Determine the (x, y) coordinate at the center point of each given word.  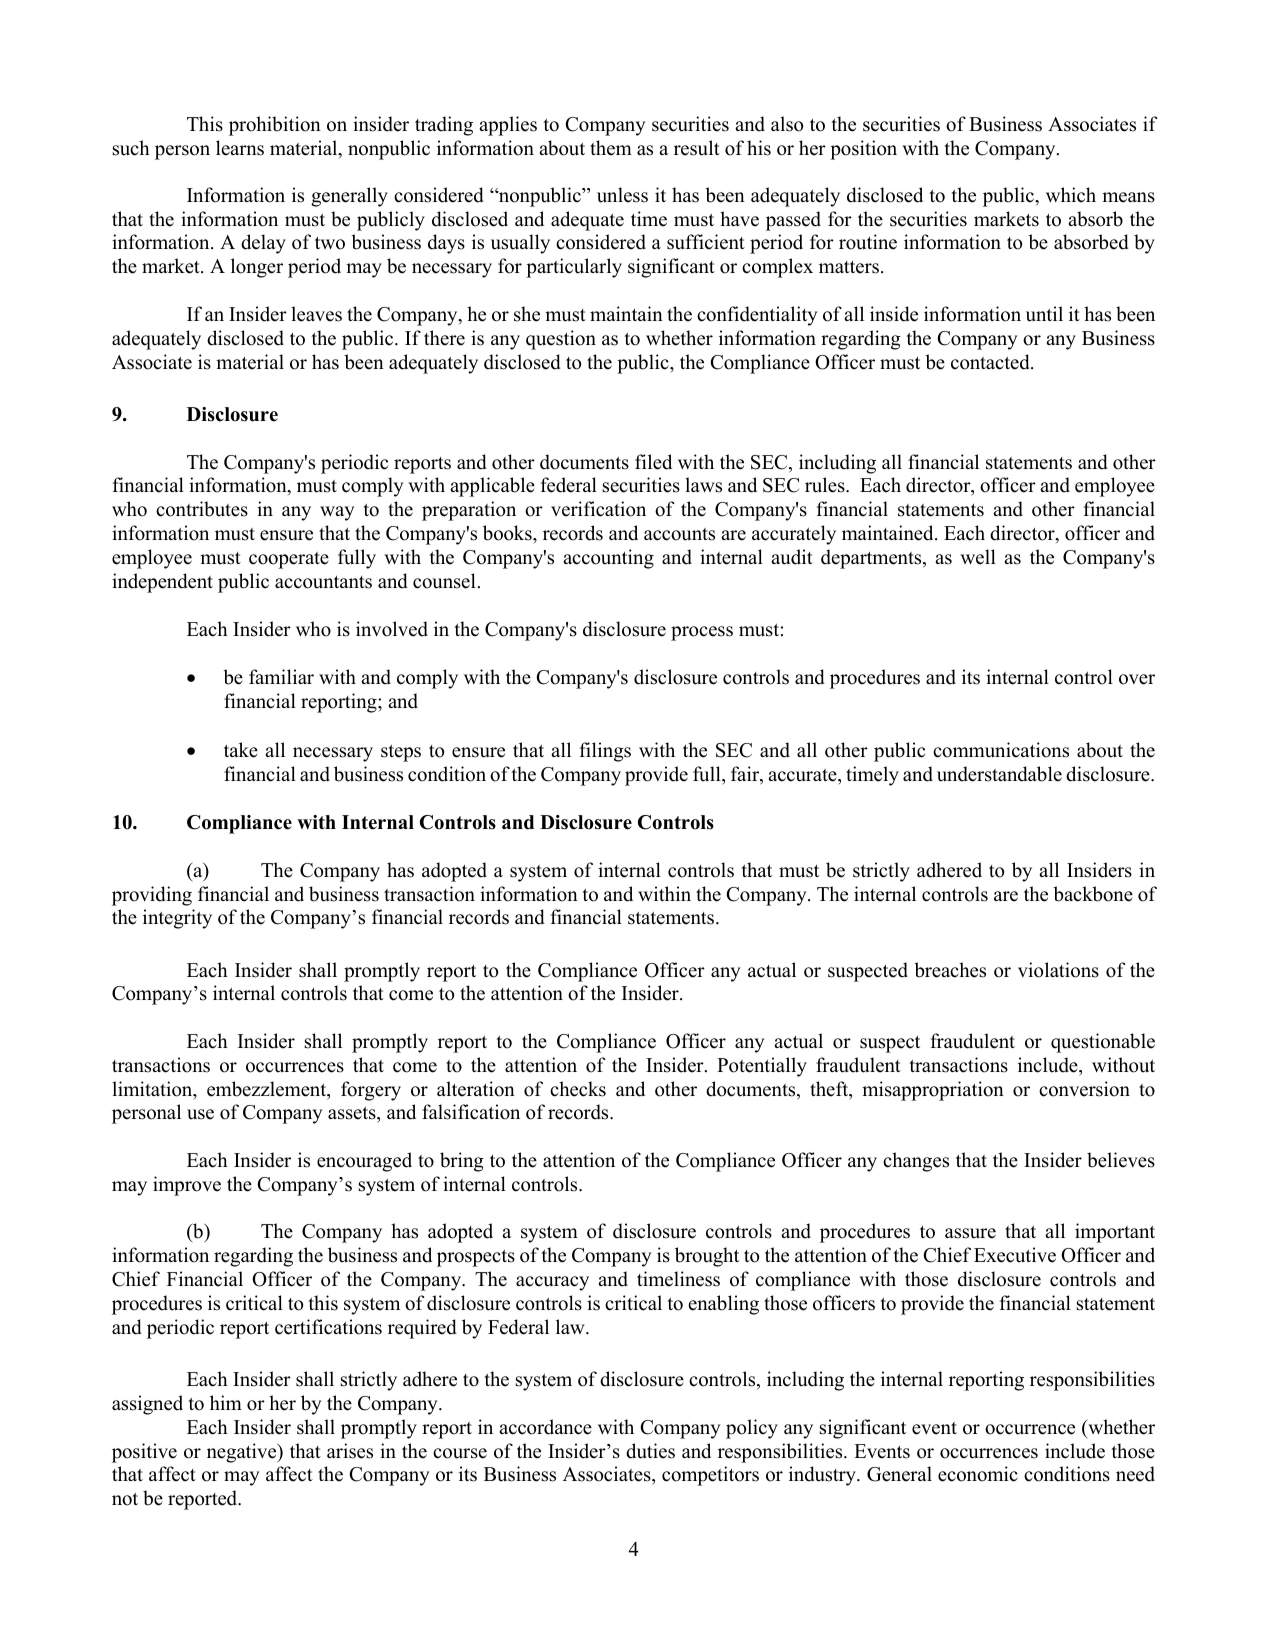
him (226, 1402)
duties (650, 1451)
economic (978, 1474)
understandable (999, 774)
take (241, 750)
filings (605, 752)
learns (240, 148)
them (611, 148)
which (1071, 195)
